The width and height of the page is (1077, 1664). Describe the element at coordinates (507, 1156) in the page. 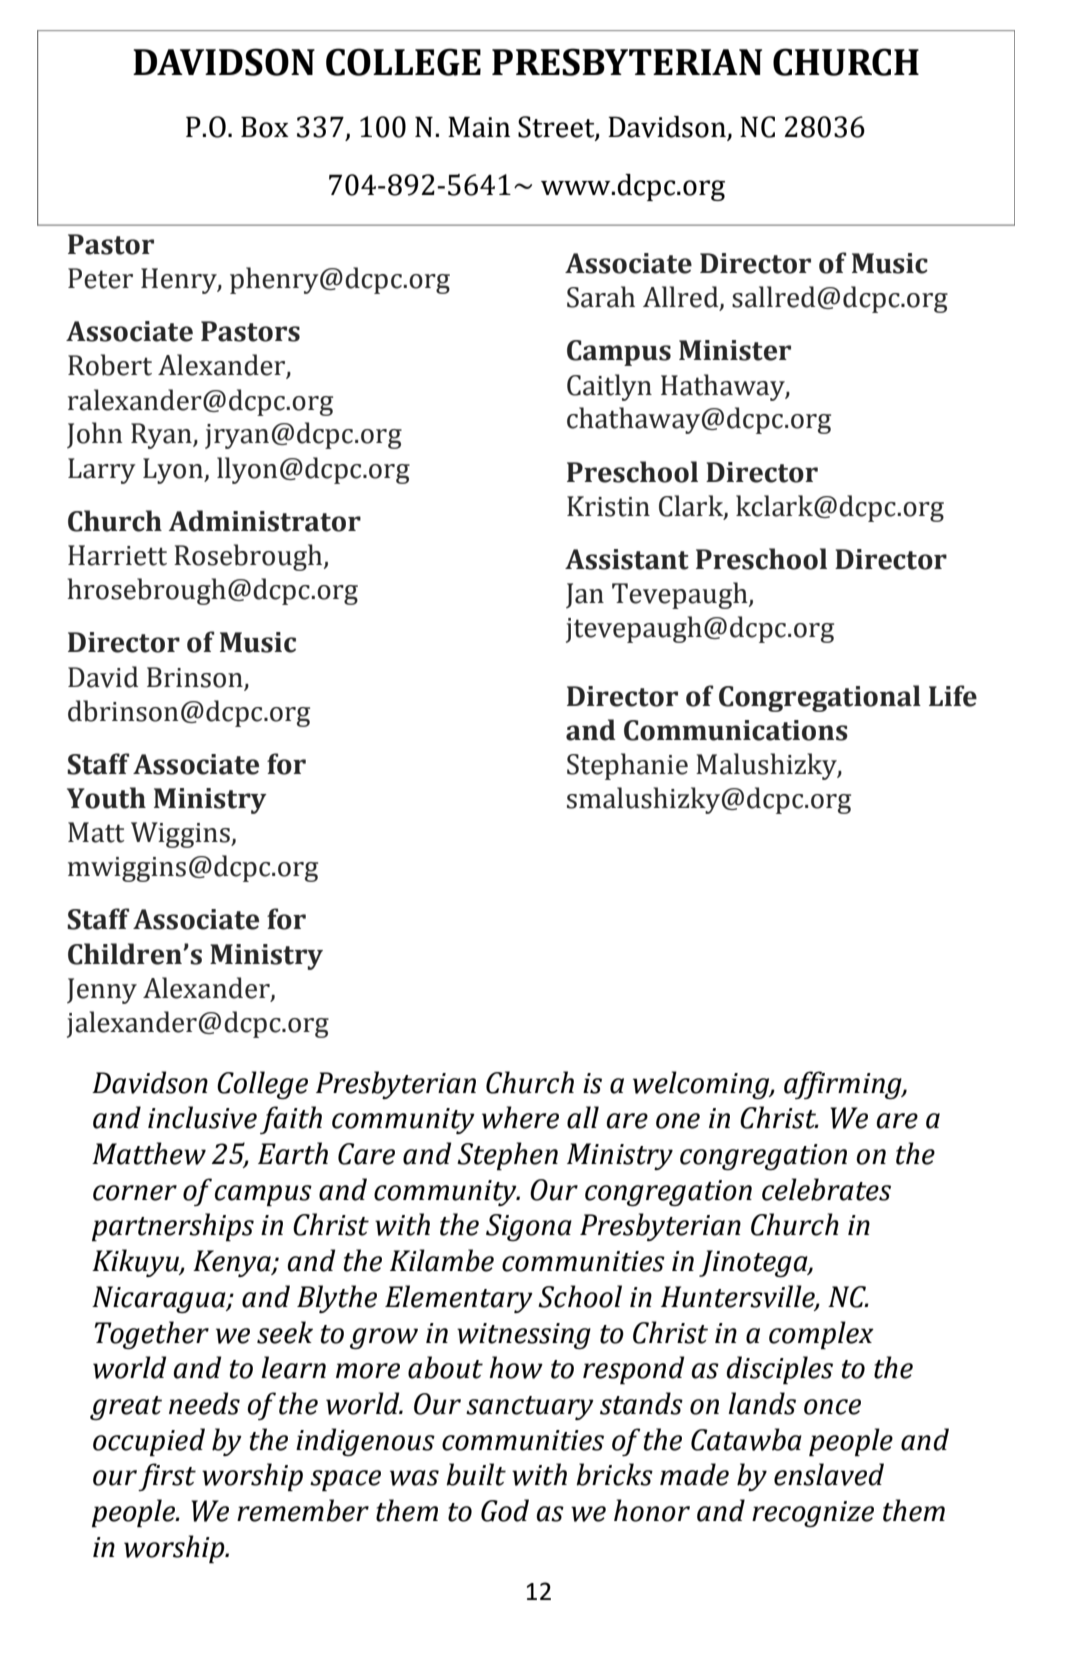

I see `Stephen` at that location.
